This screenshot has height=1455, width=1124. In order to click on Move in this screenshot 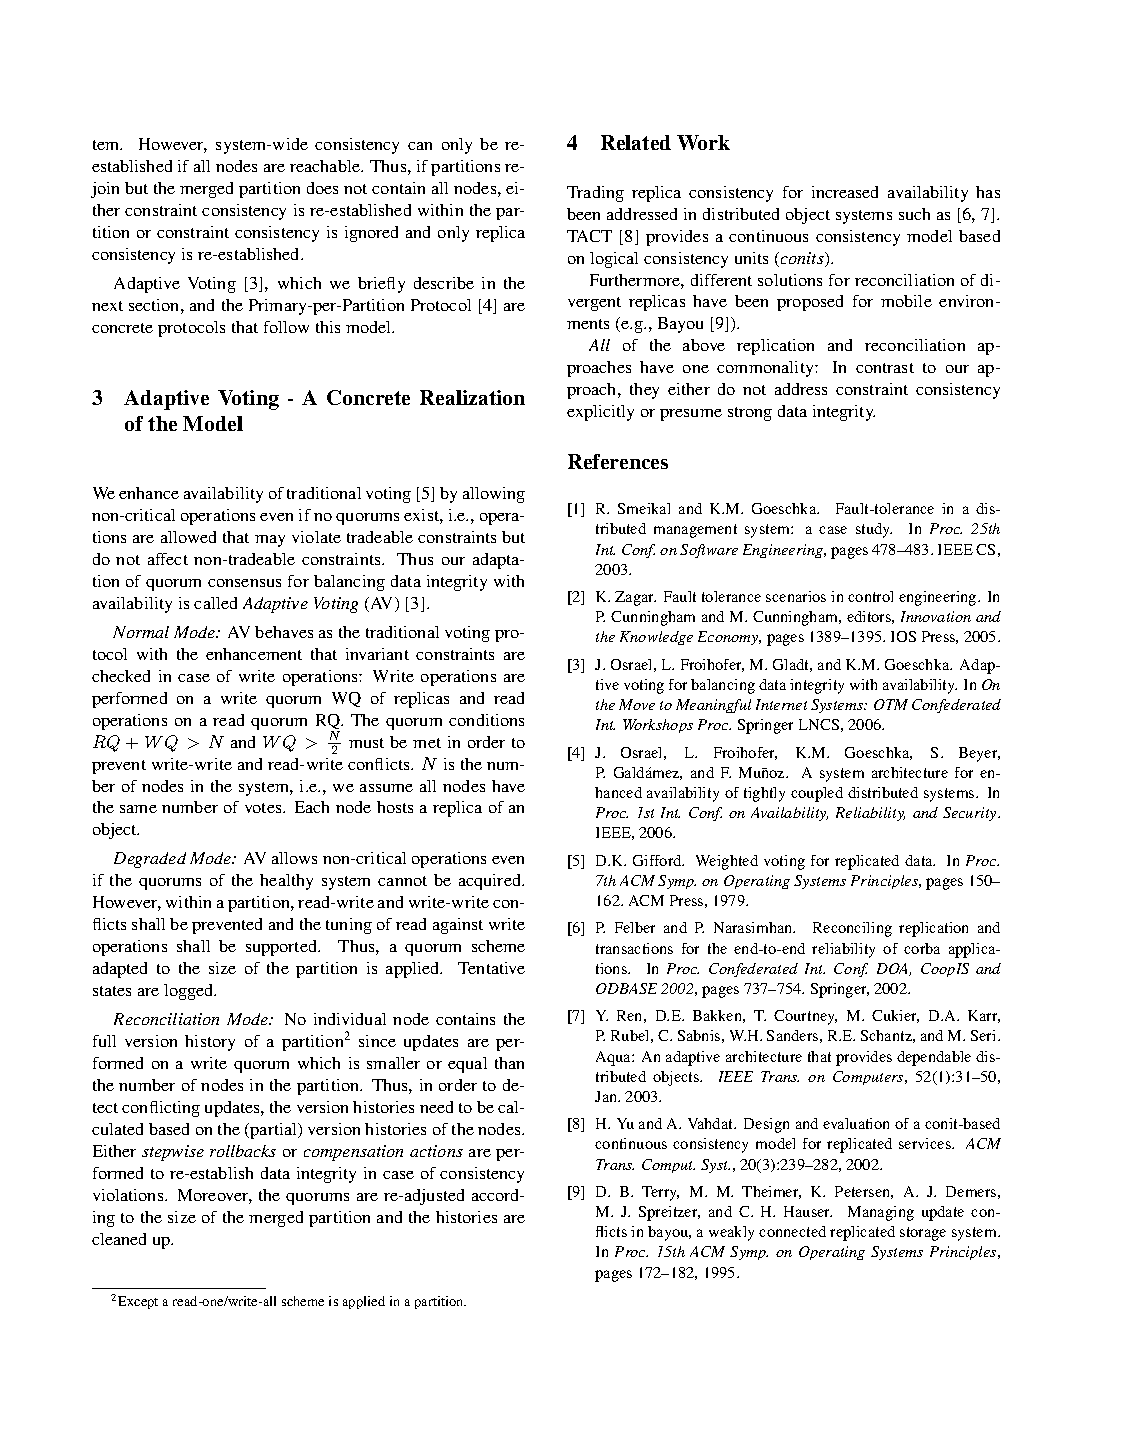, I will do `click(637, 704)`.
